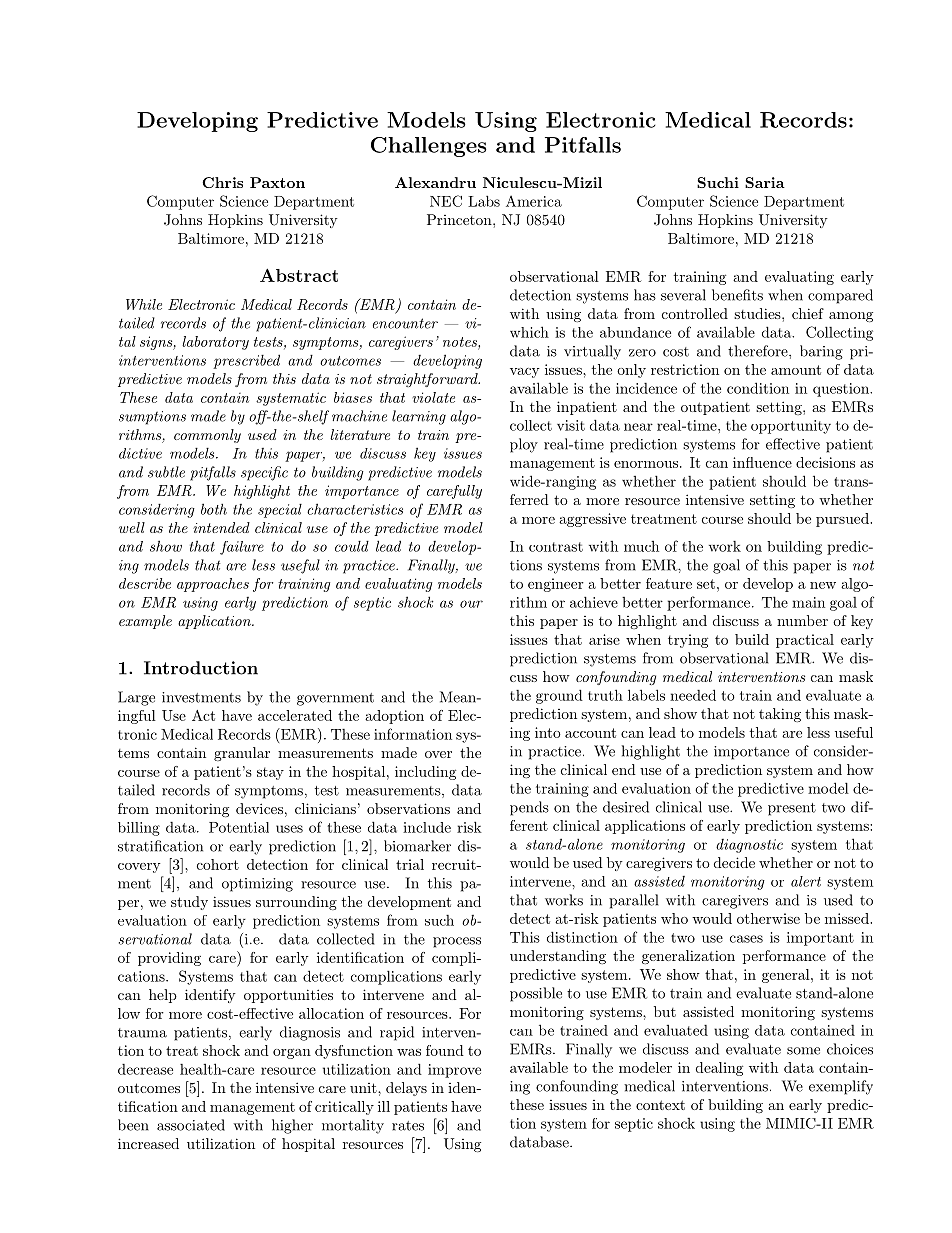 This screenshot has width=952, height=1233. What do you see at coordinates (737, 295) in the screenshot?
I see `benefits` at bounding box center [737, 295].
